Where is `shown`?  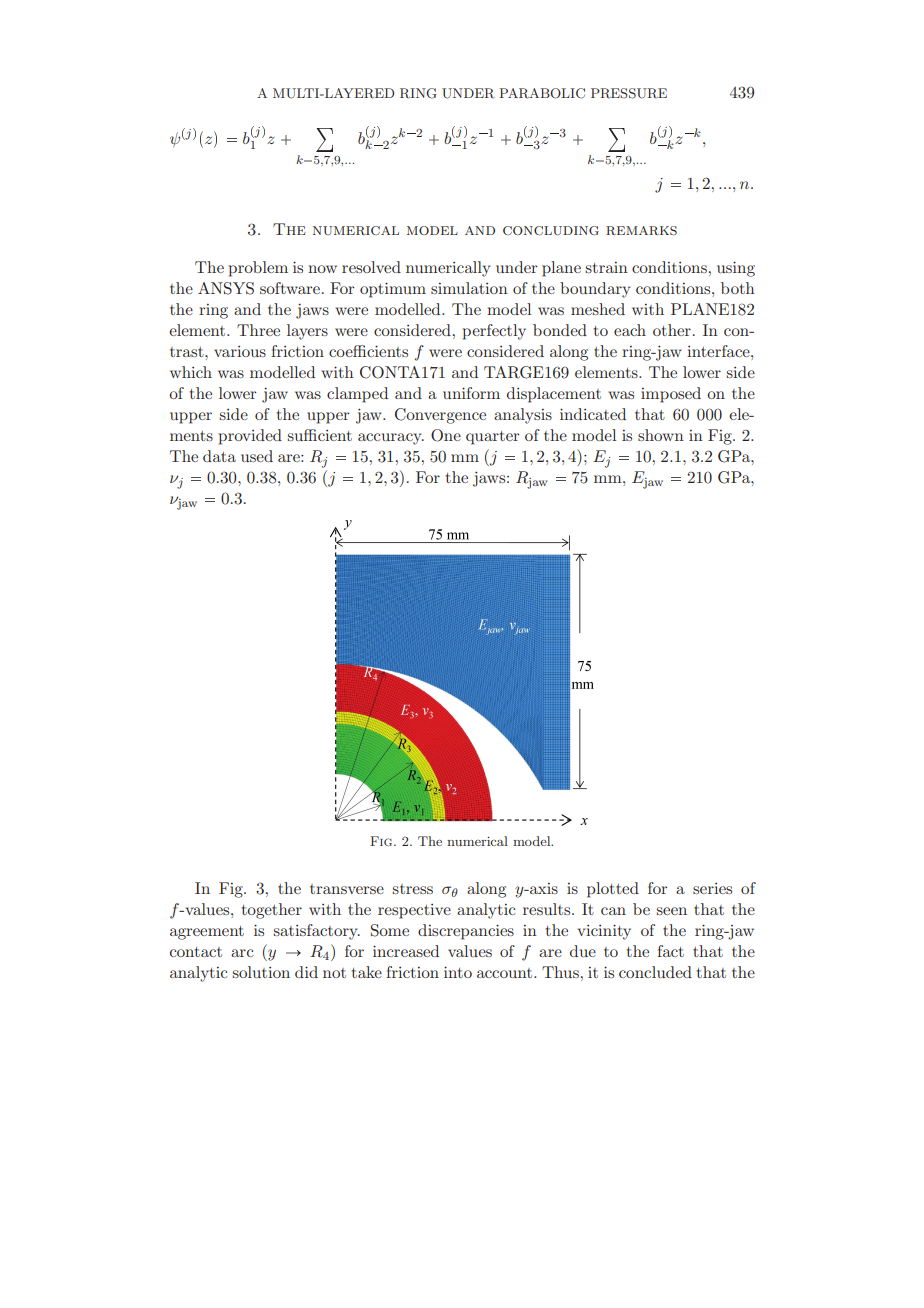 shown is located at coordinates (661, 435).
